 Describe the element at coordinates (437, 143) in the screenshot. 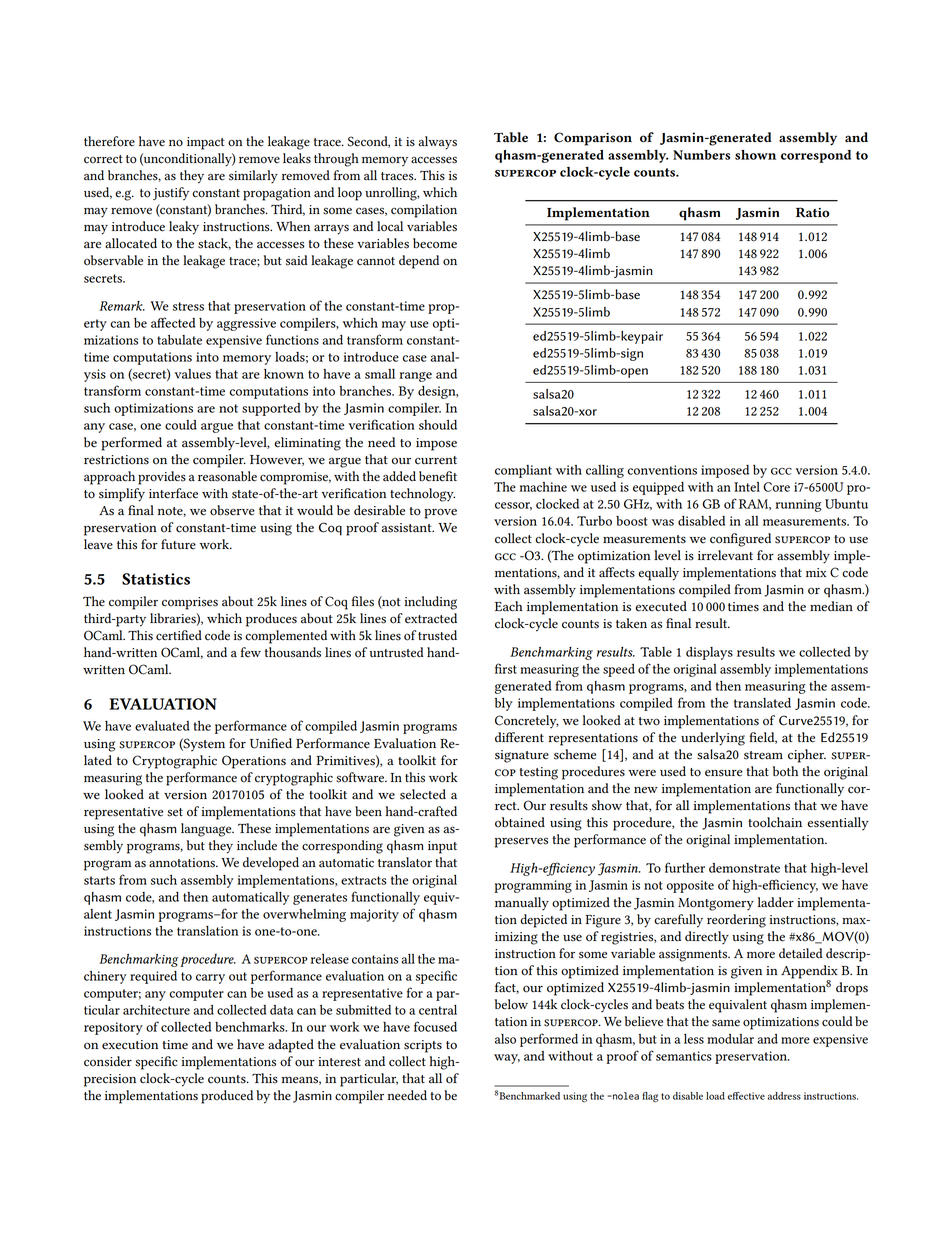

I see `always` at that location.
